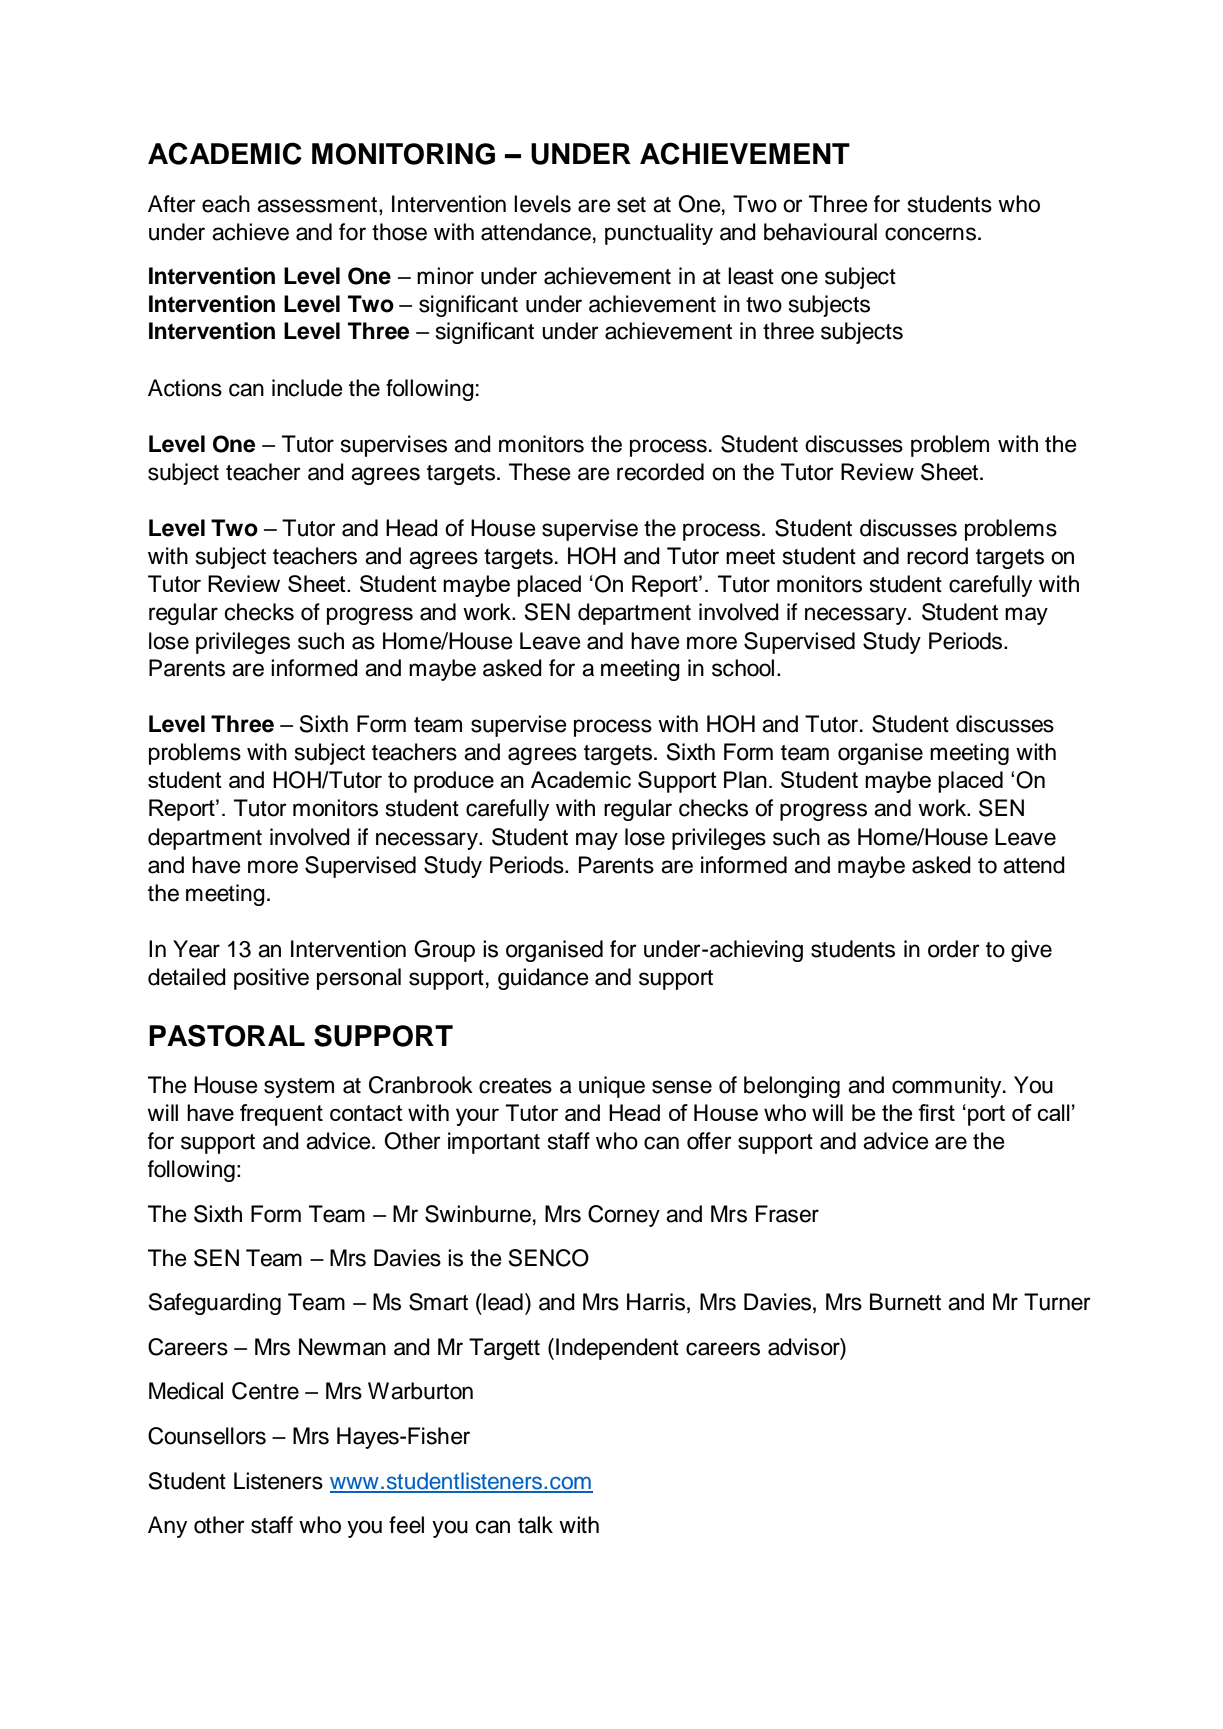 This screenshot has width=1223, height=1729. Describe the element at coordinates (820, 232) in the screenshot. I see `behavioural` at that location.
